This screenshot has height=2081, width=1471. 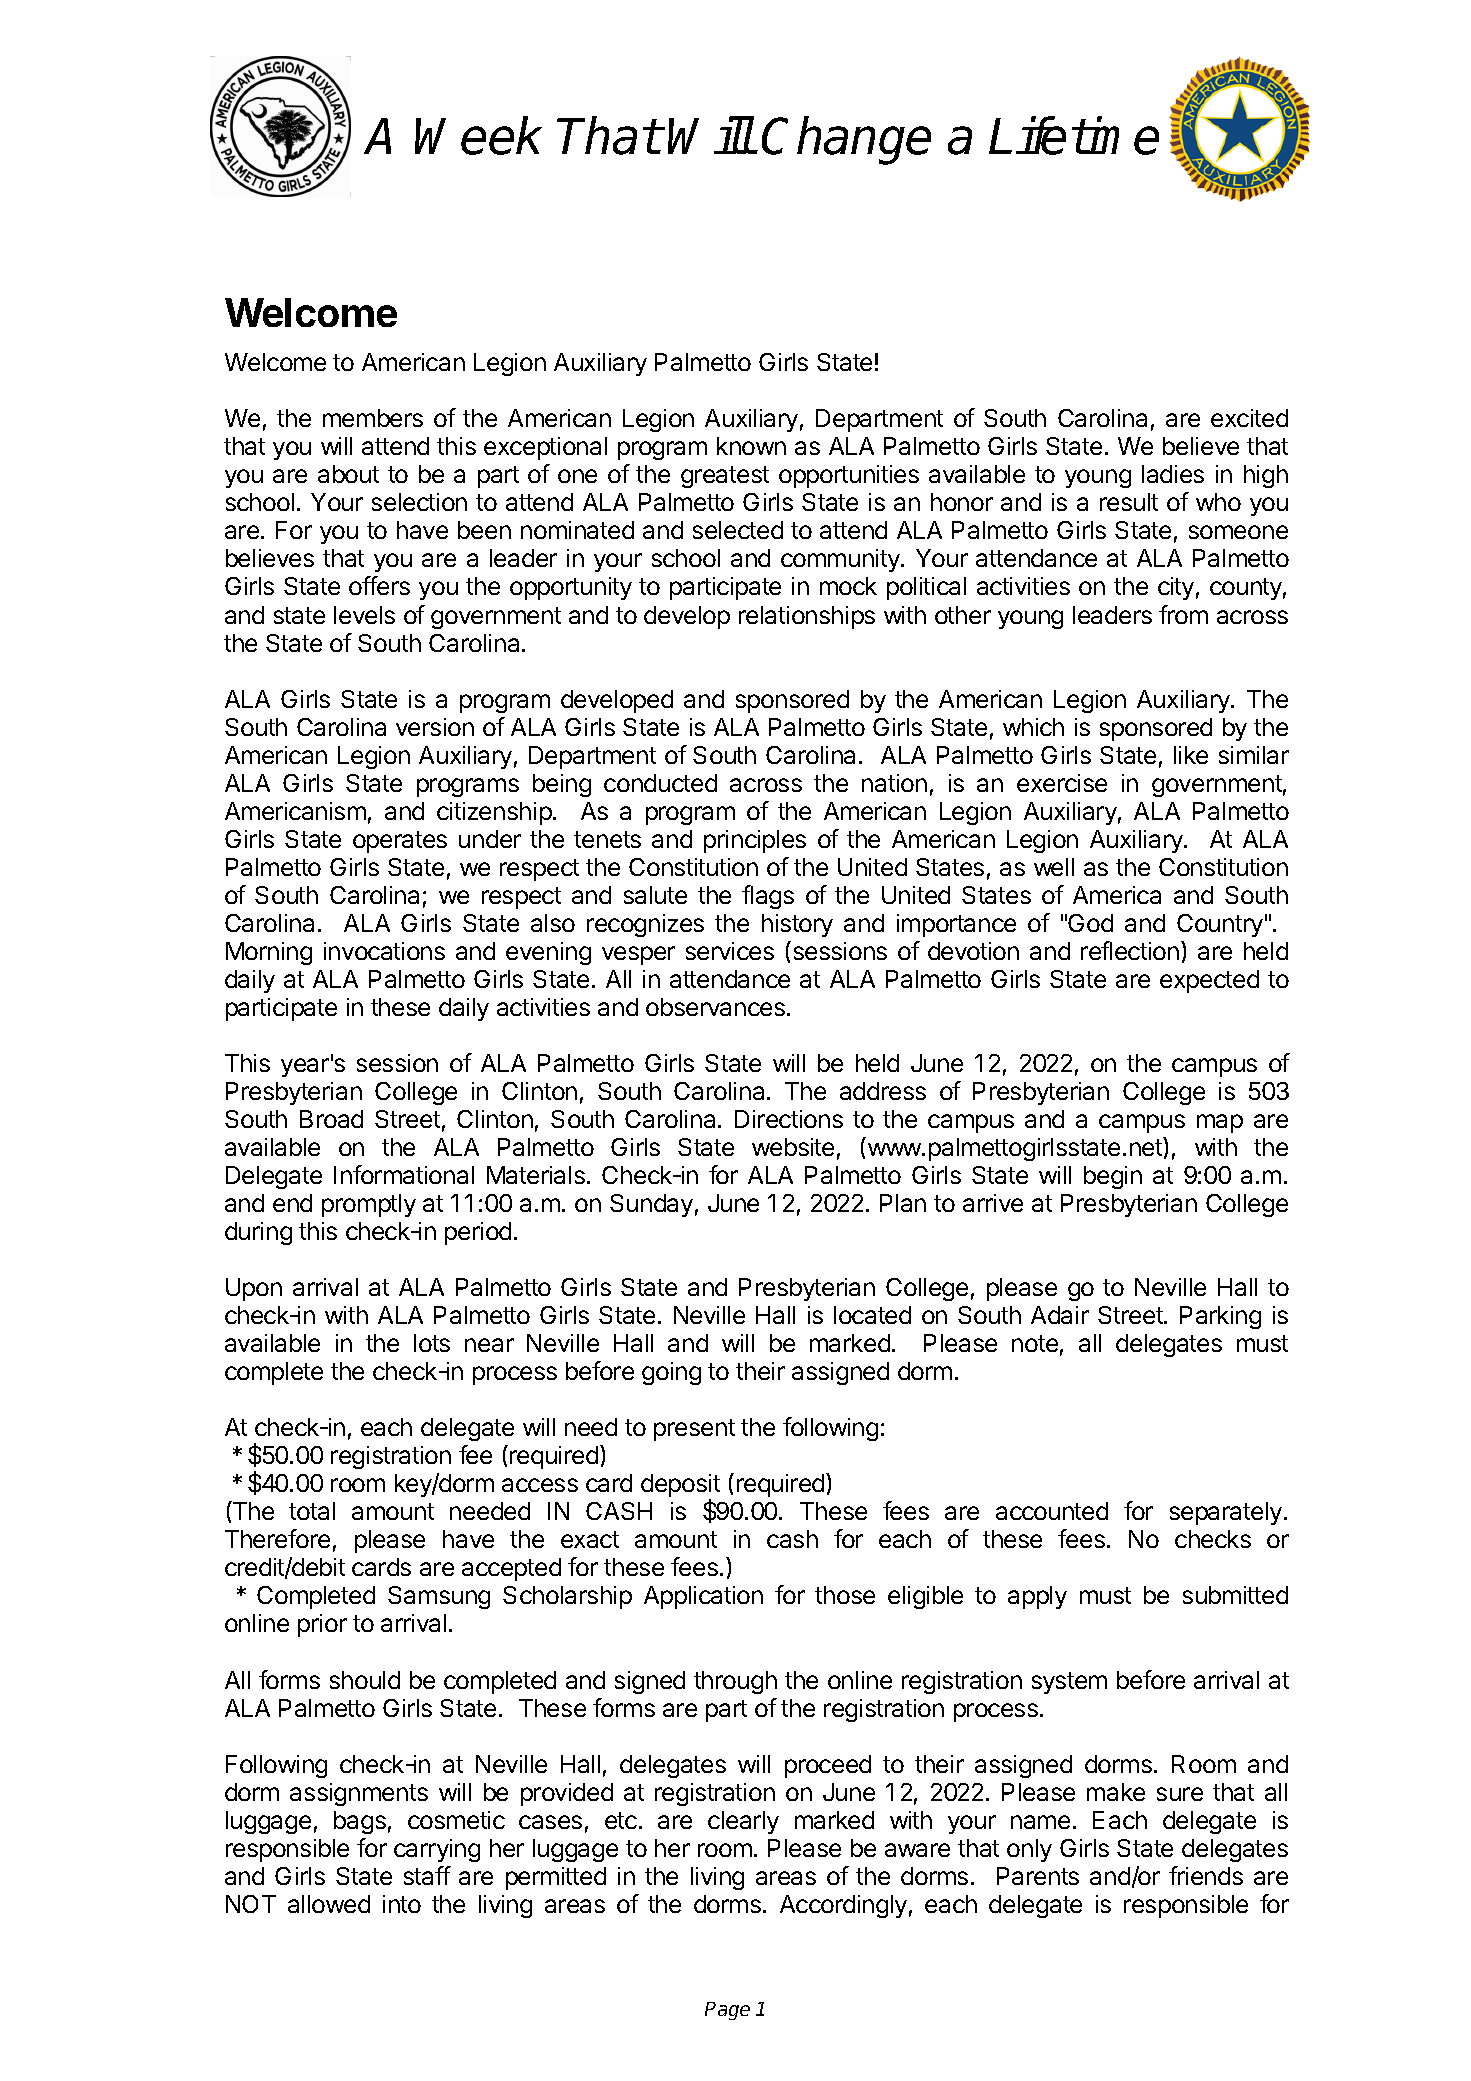 I want to click on Page, so click(x=727, y=2011).
